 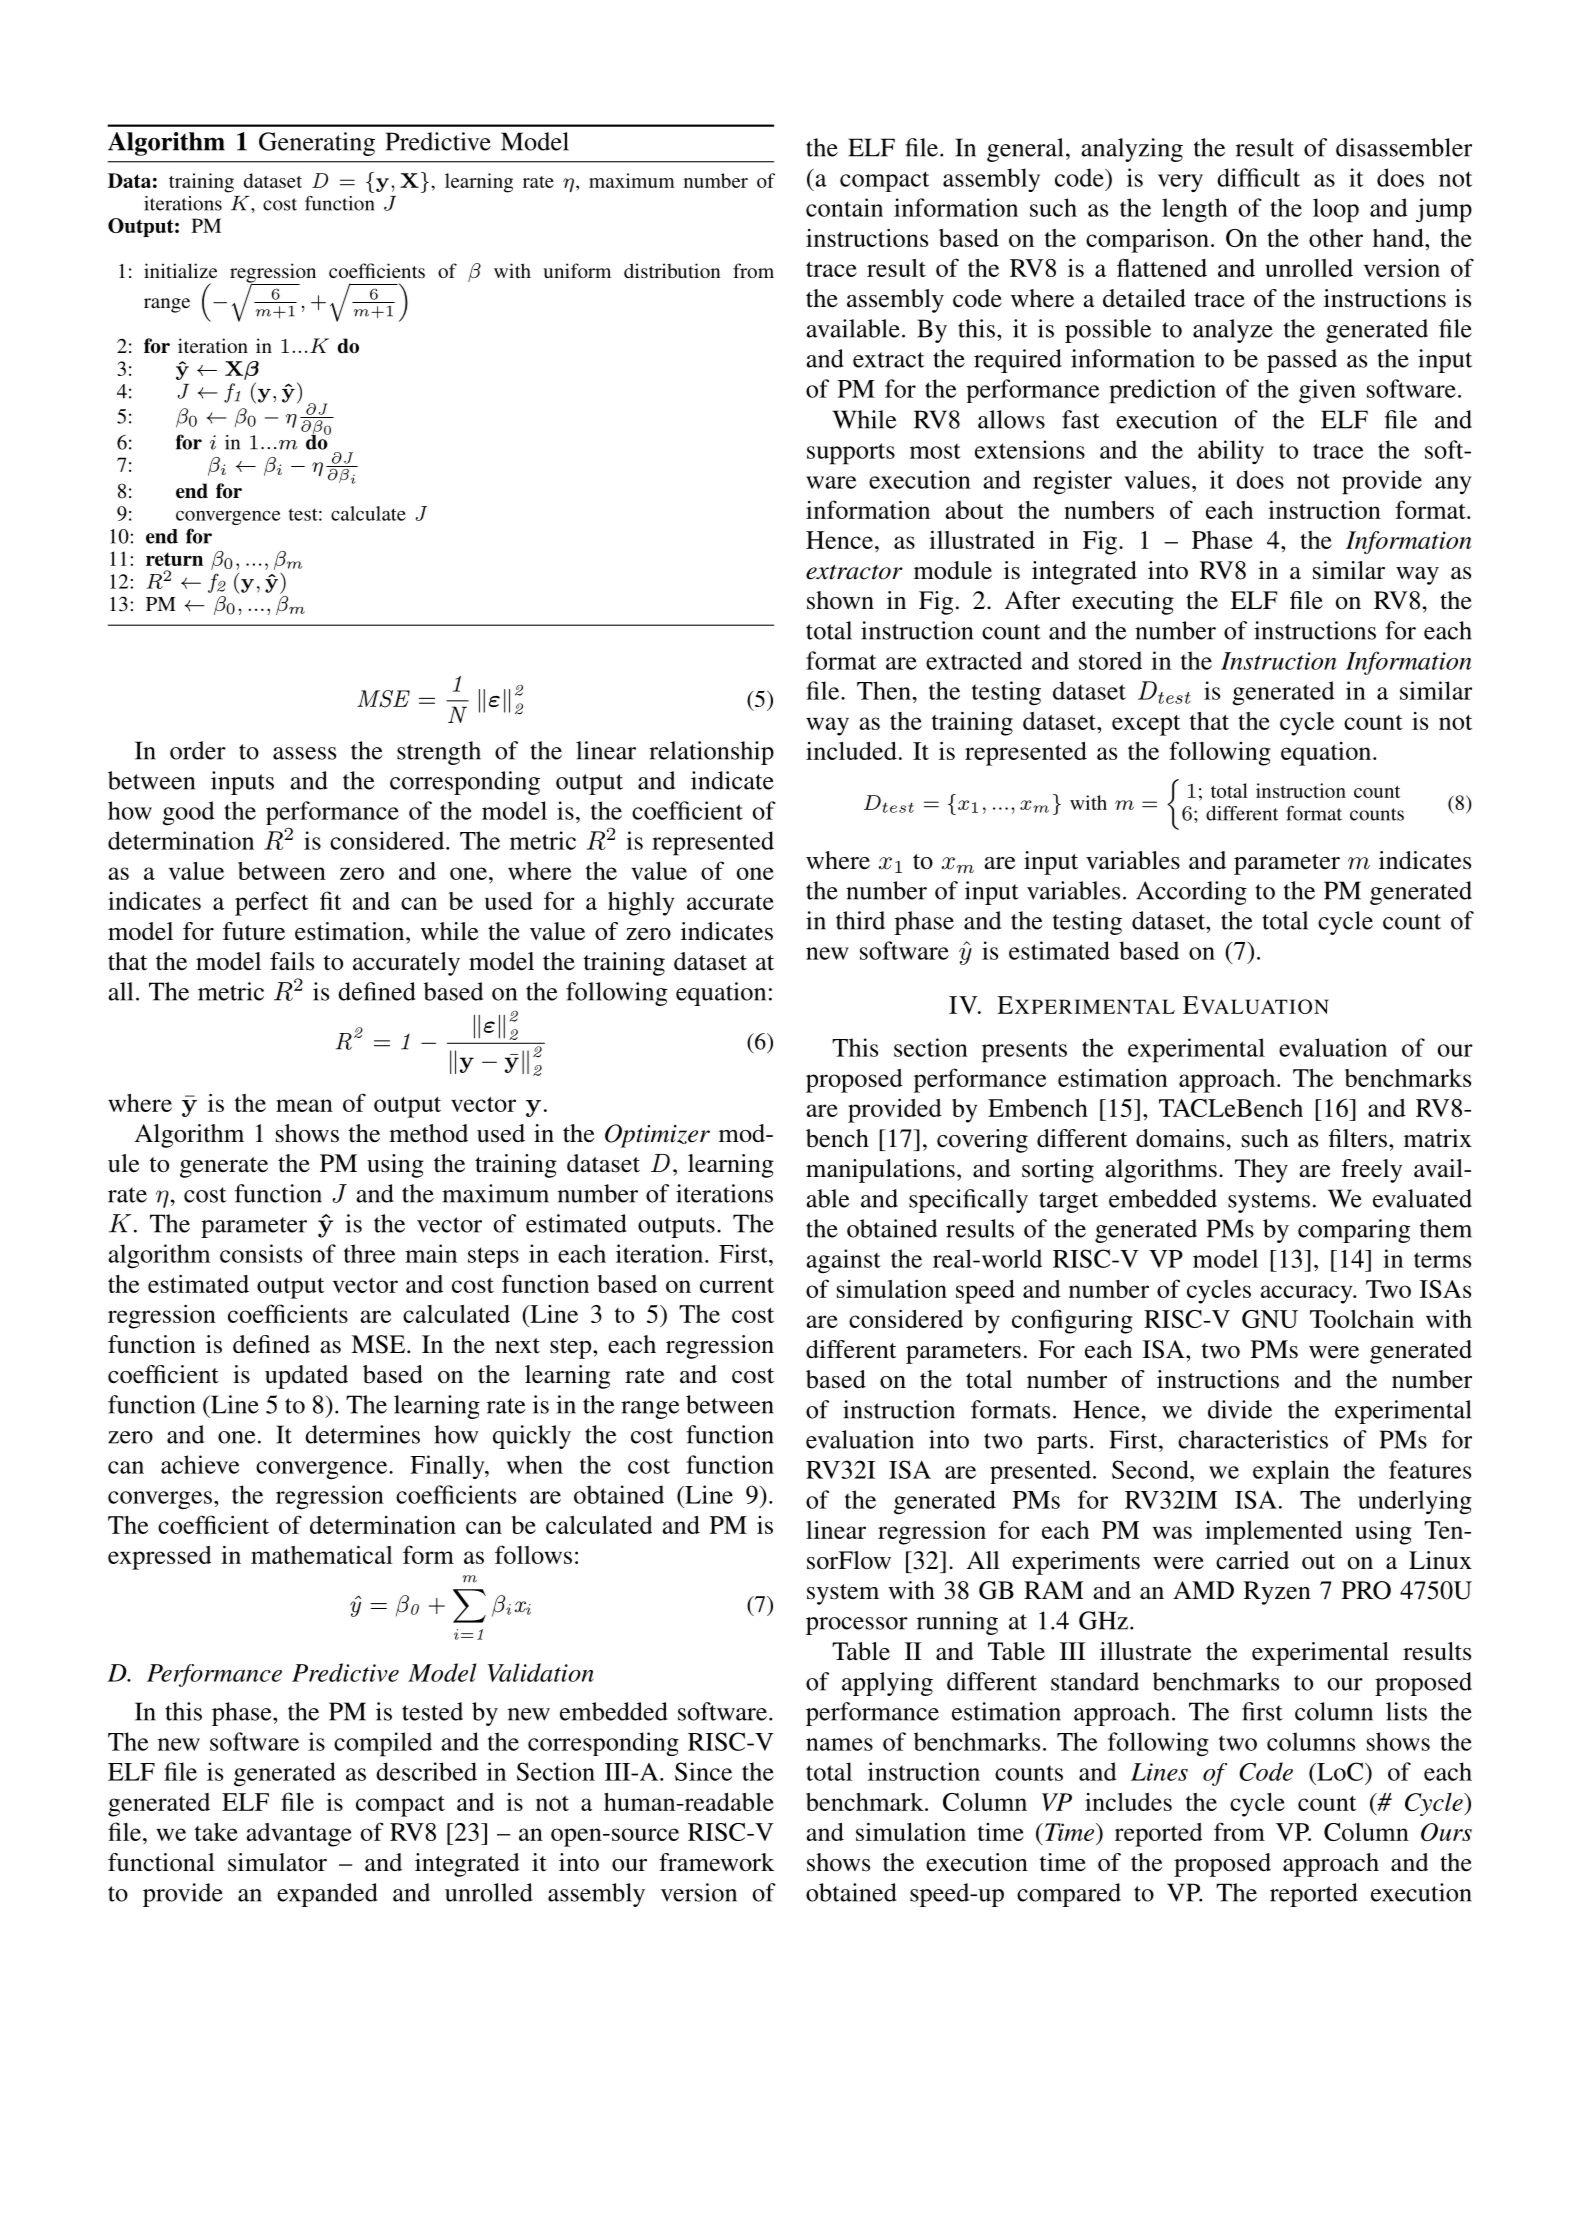 I want to click on characteristics, so click(x=1253, y=1439).
